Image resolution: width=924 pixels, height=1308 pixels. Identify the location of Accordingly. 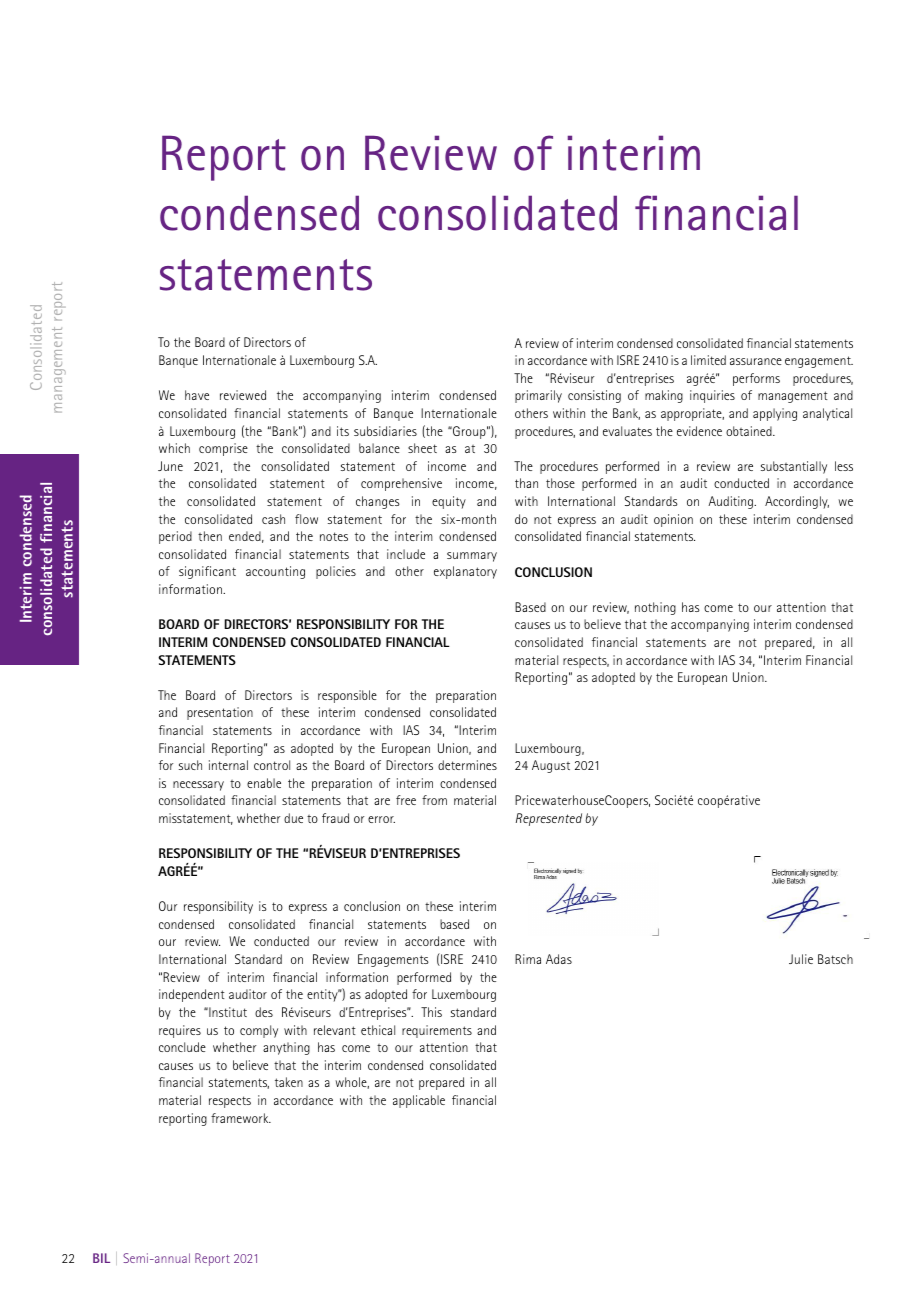
(797, 502).
